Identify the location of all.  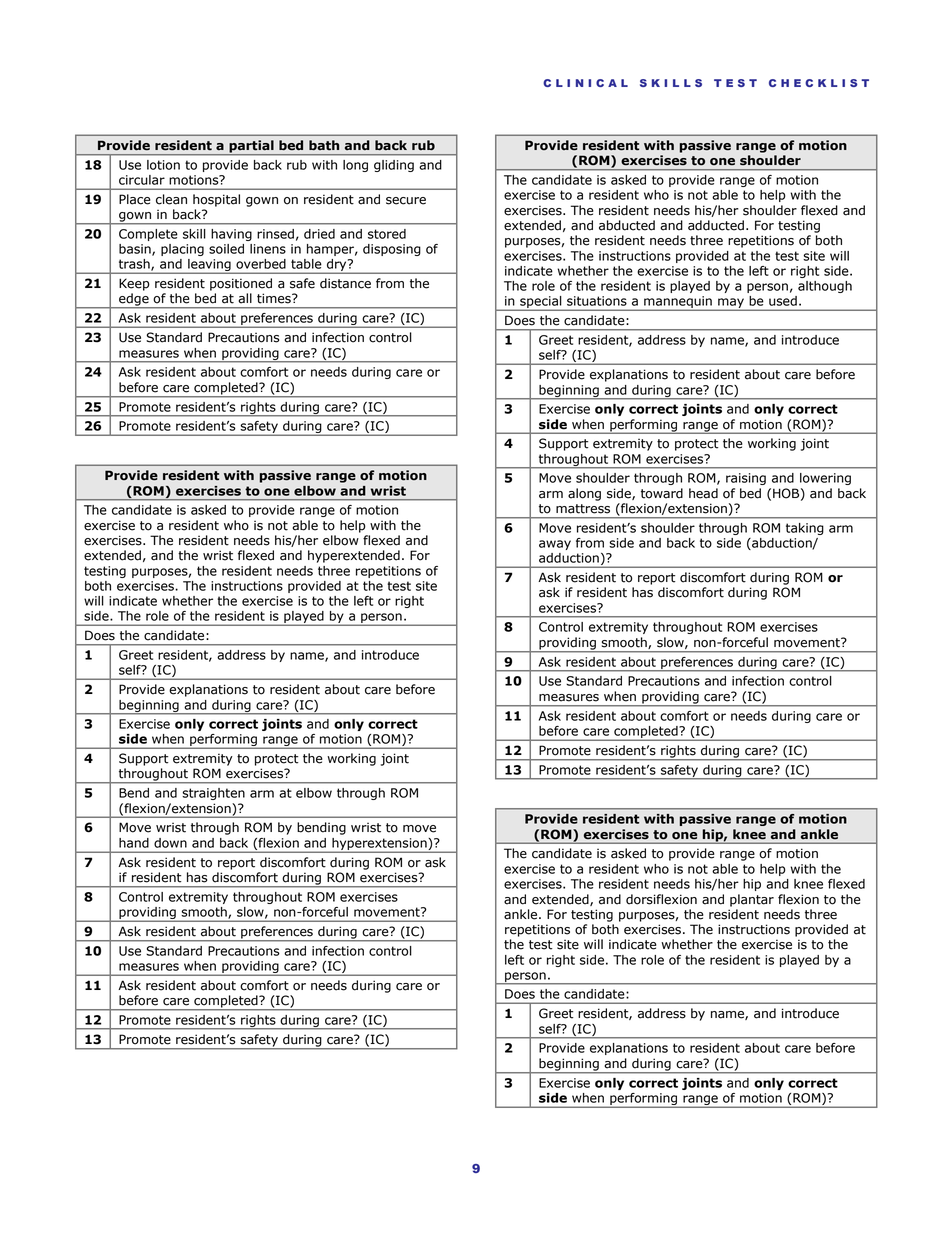
(245, 298).
